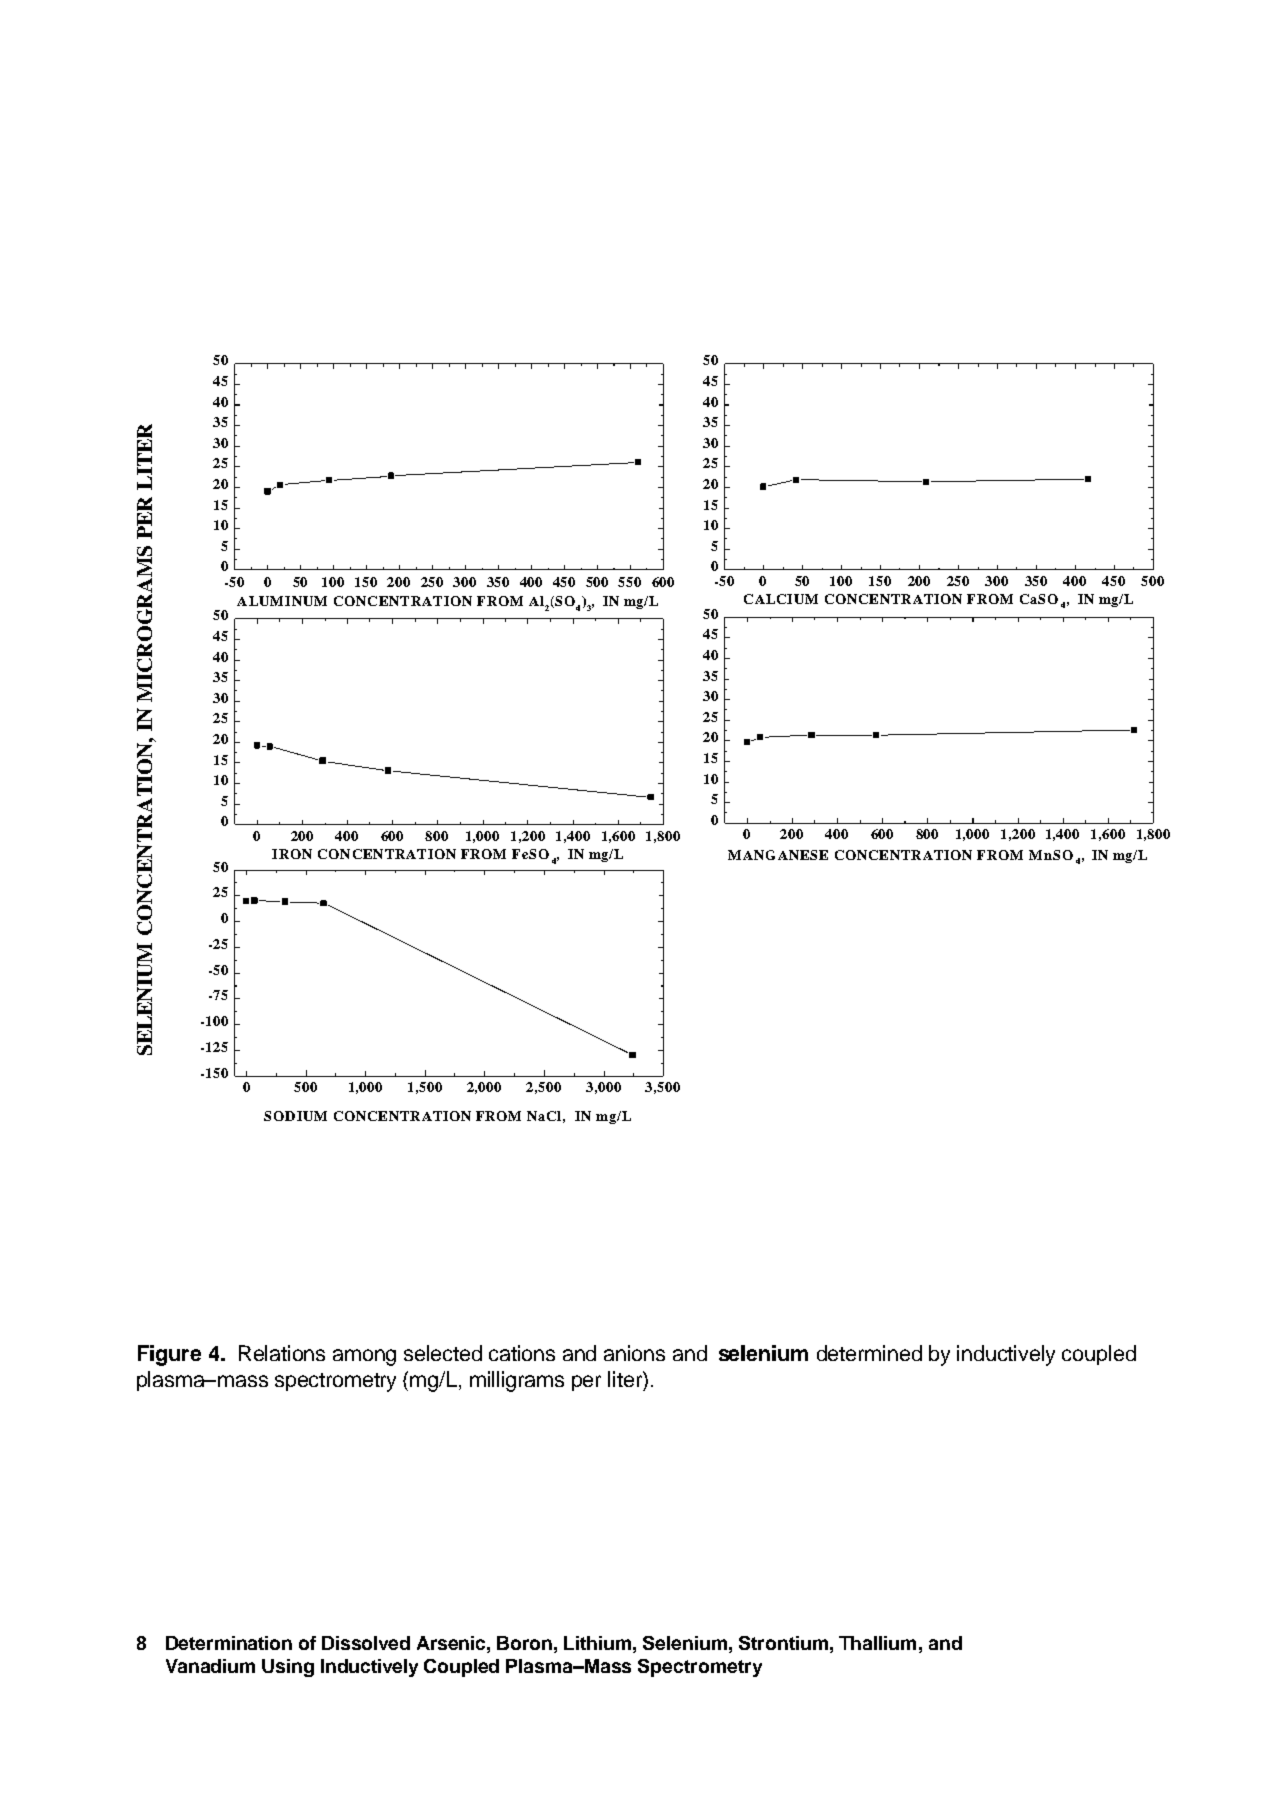 The height and width of the image is (1807, 1277). I want to click on SODIUM, so click(295, 1116).
